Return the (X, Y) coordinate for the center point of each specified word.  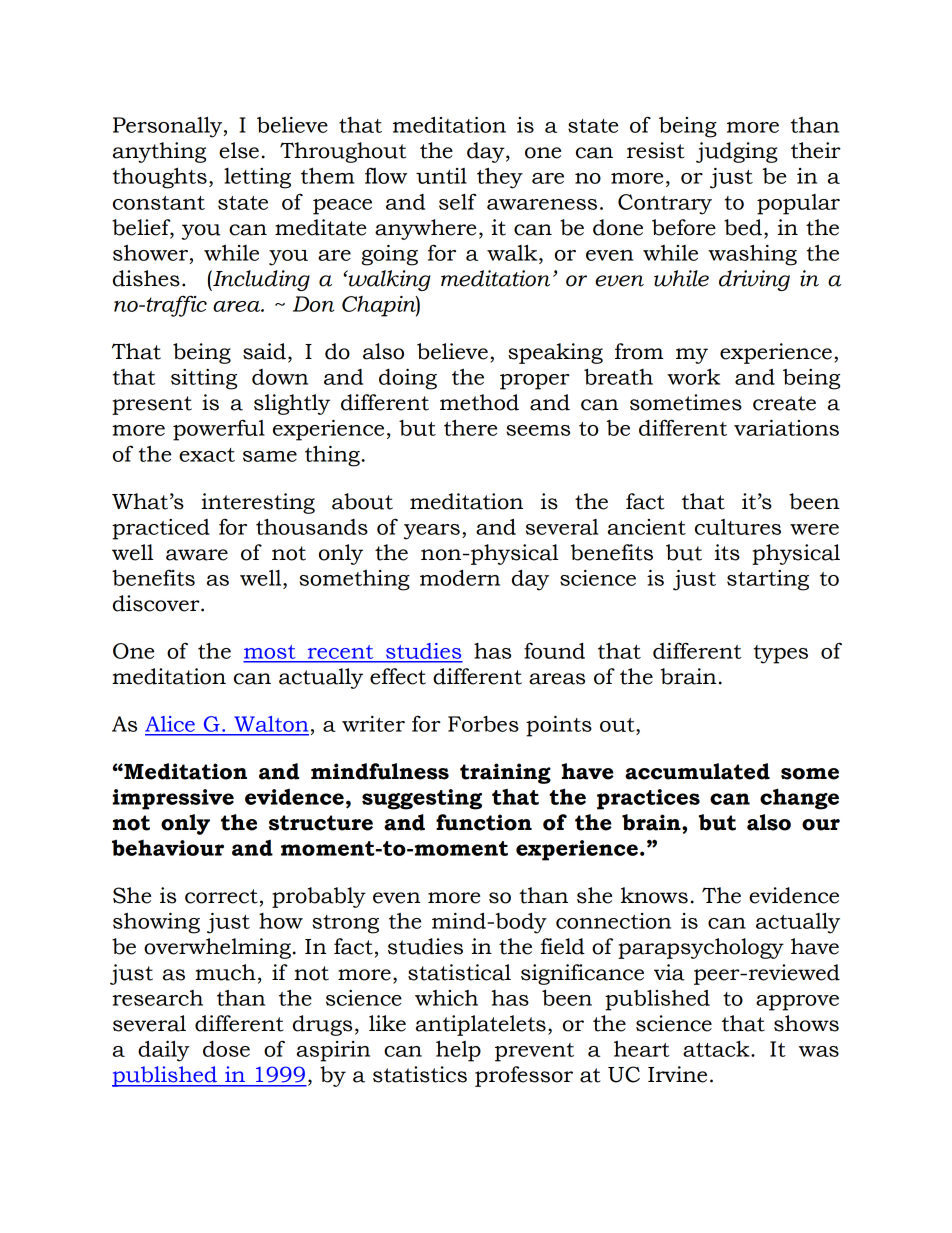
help (458, 1051)
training (505, 773)
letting (257, 178)
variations (786, 428)
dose (226, 1049)
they (500, 178)
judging (737, 152)
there (470, 427)
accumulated (697, 771)
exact (207, 455)
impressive (173, 799)
